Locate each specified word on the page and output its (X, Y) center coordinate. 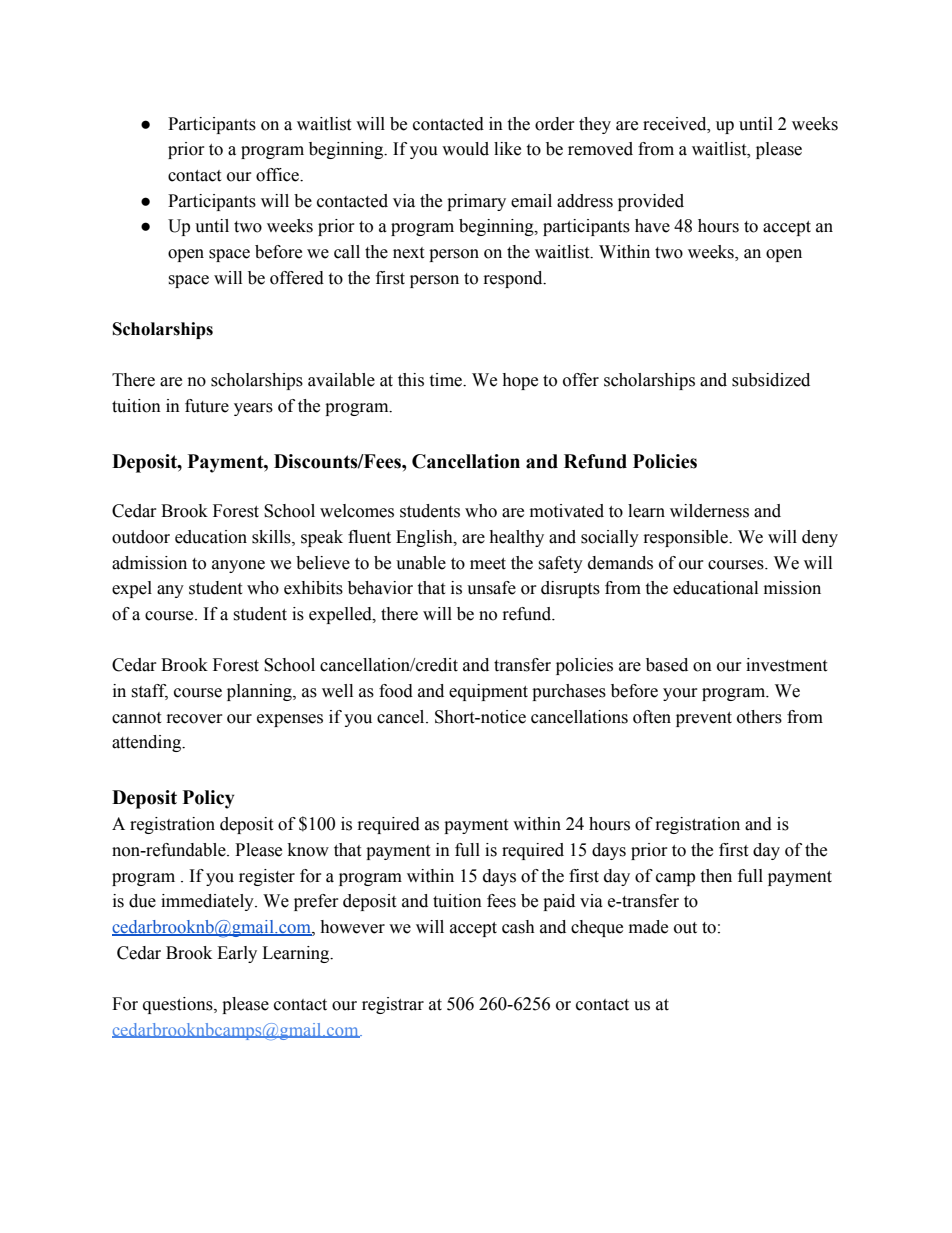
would (465, 149)
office (278, 175)
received (676, 124)
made (648, 927)
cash (518, 927)
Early (237, 954)
